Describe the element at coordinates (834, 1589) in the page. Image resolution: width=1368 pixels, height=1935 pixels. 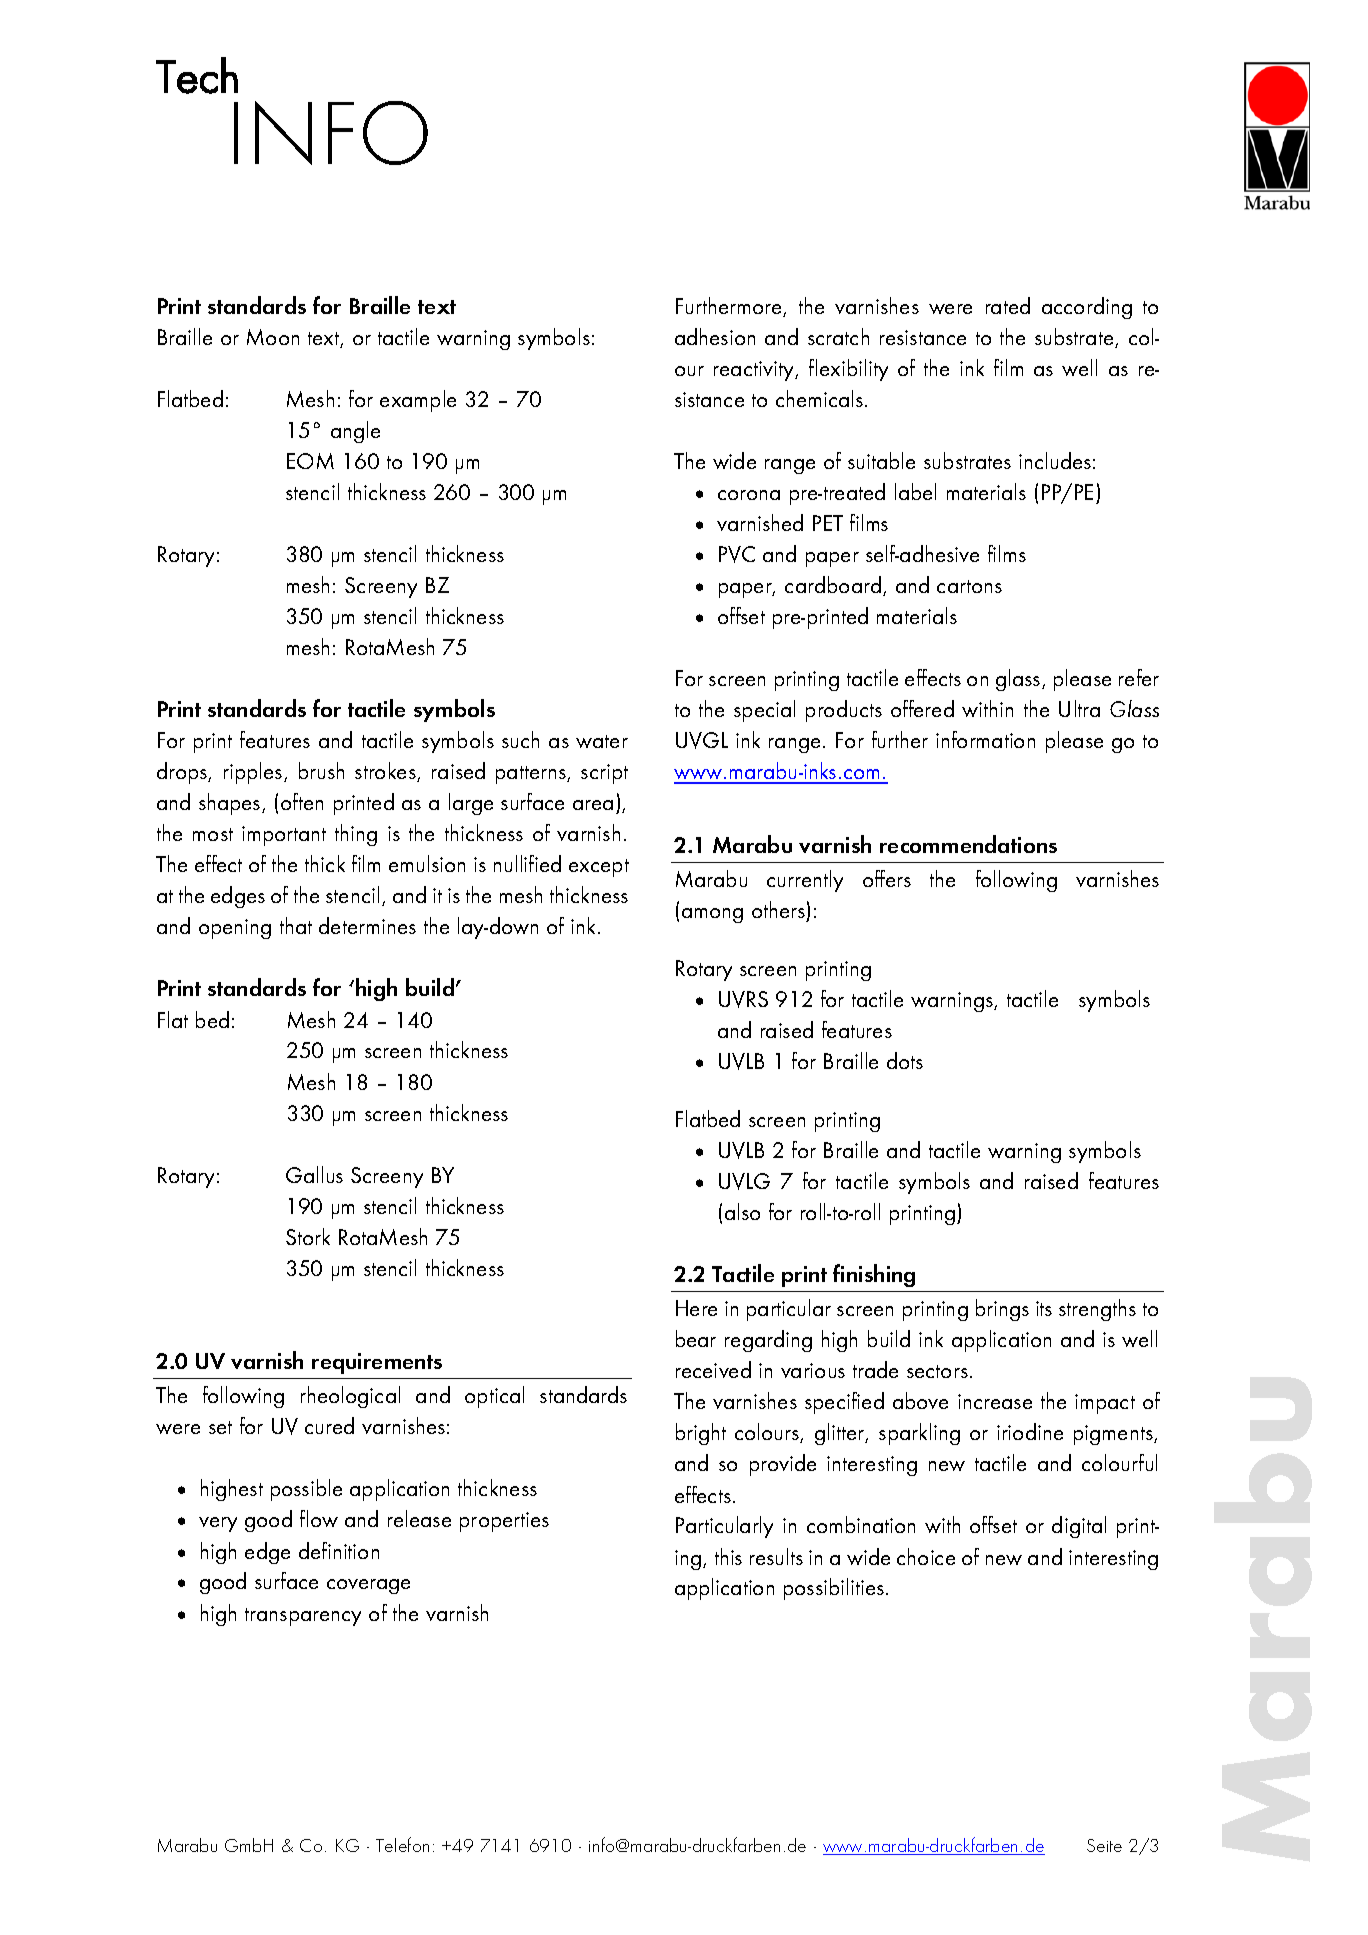
I see `possibilities` at that location.
